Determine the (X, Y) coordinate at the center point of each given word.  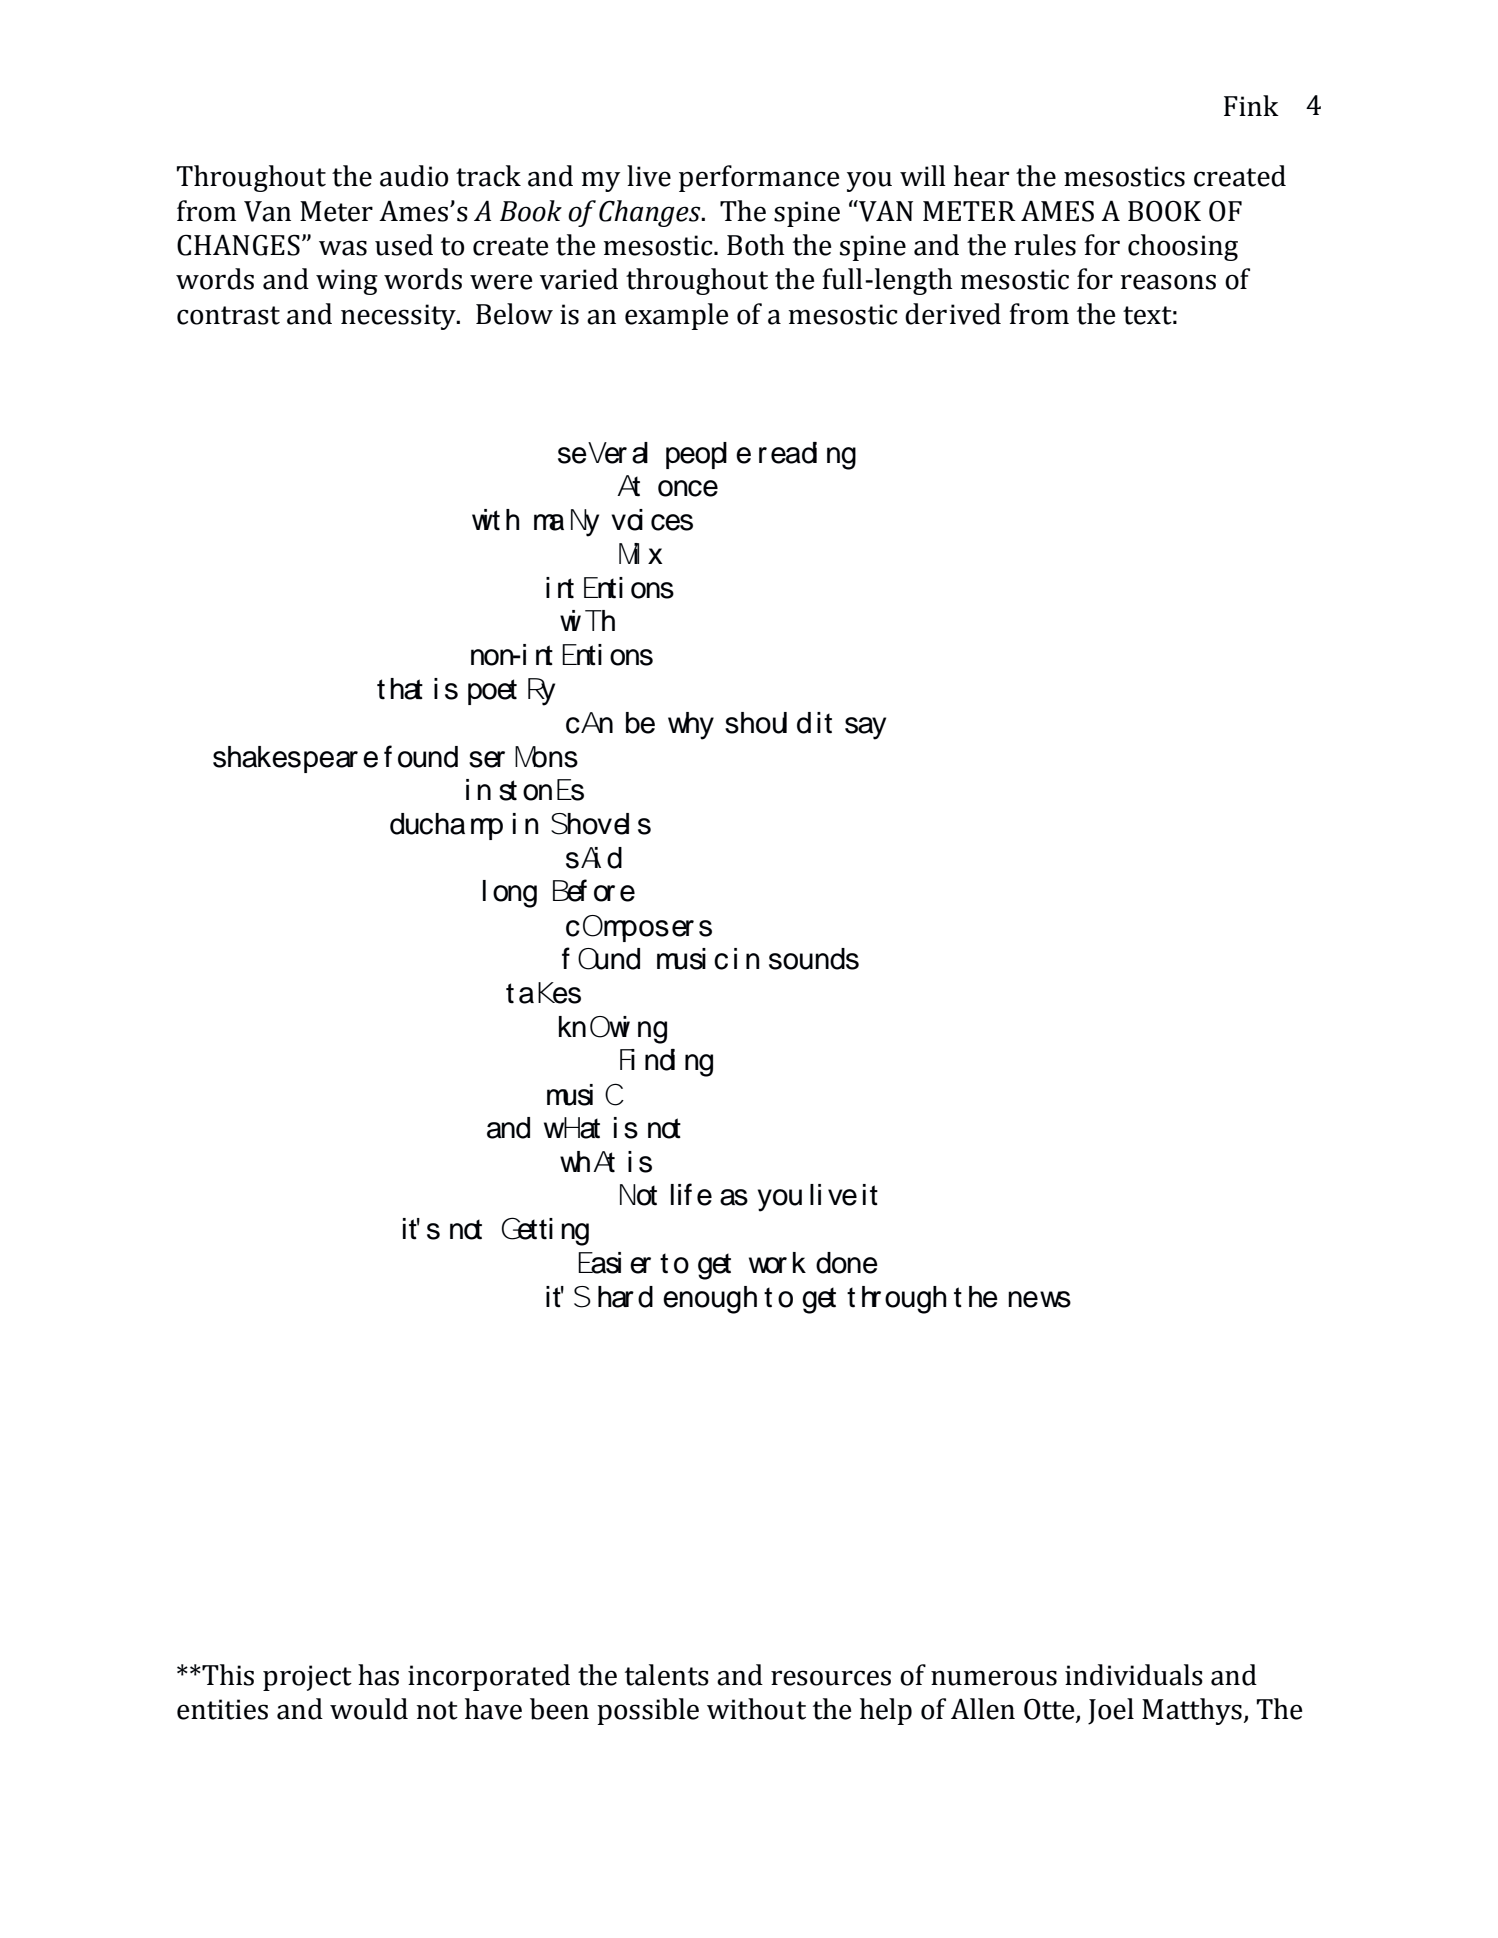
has (378, 1675)
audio (414, 176)
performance (759, 178)
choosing (1183, 247)
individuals (1134, 1675)
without (756, 1709)
